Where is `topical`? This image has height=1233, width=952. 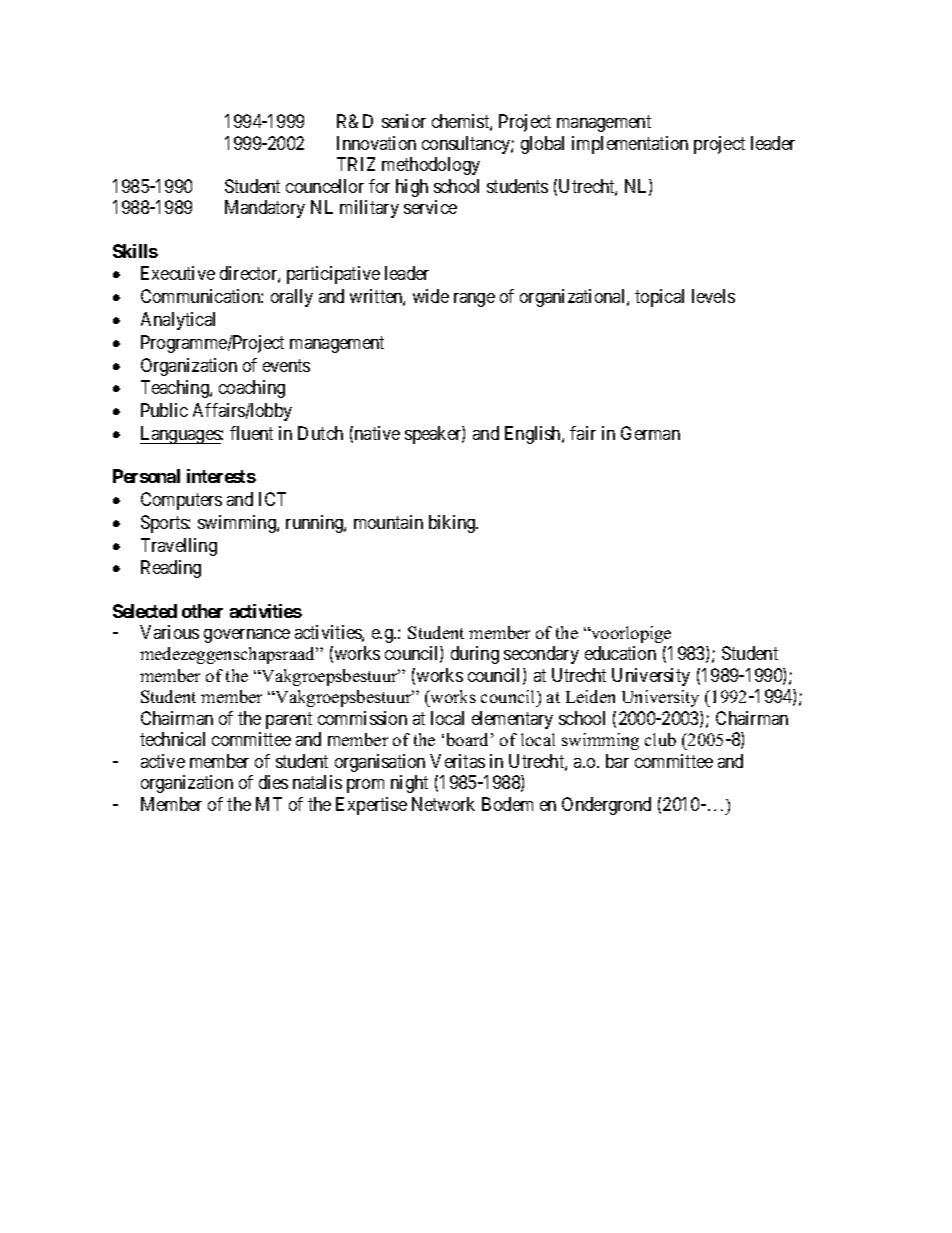
topical is located at coordinates (659, 298).
